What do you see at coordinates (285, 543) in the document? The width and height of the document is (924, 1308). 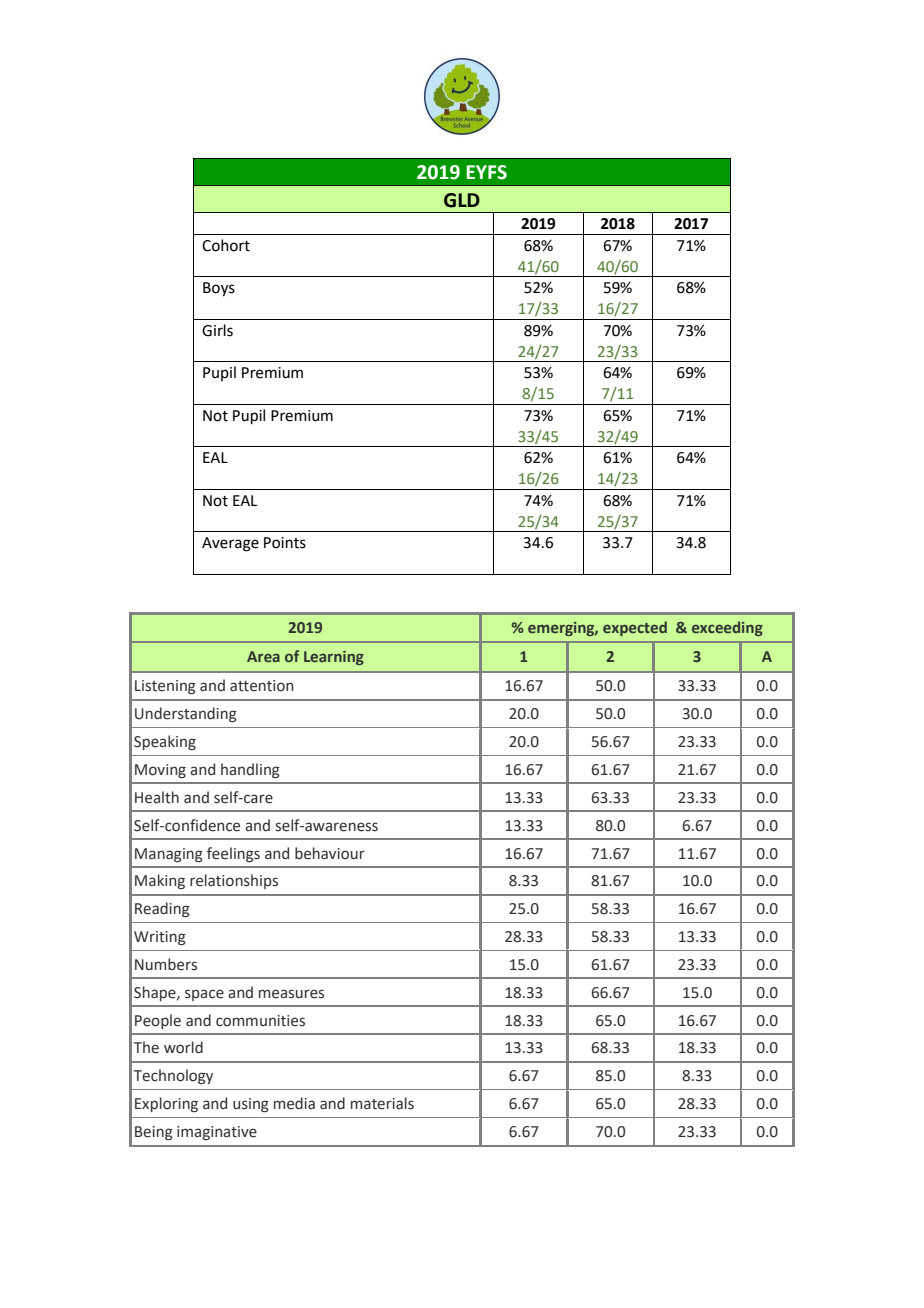 I see `Points` at bounding box center [285, 543].
